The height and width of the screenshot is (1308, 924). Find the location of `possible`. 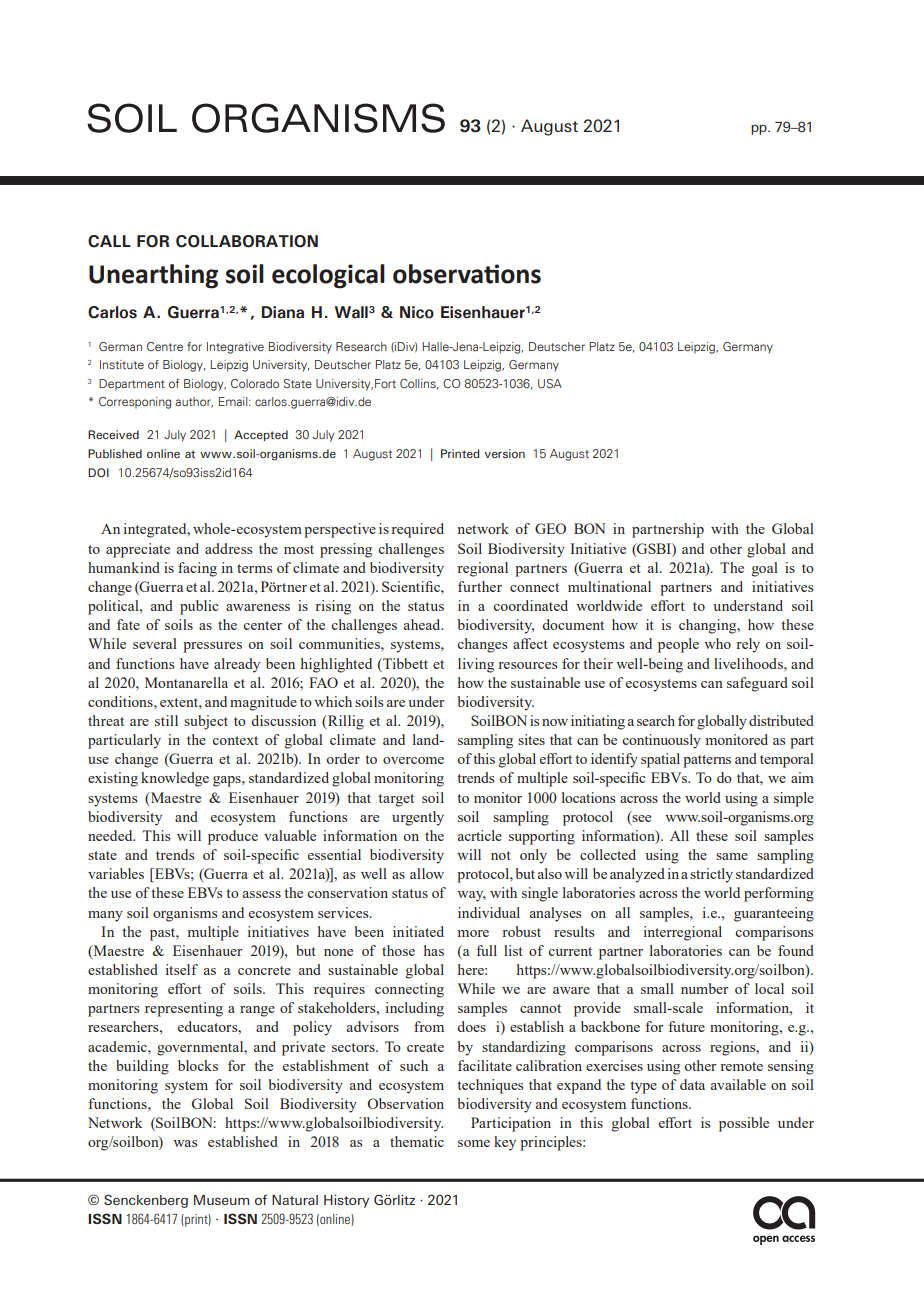

possible is located at coordinates (744, 1124).
